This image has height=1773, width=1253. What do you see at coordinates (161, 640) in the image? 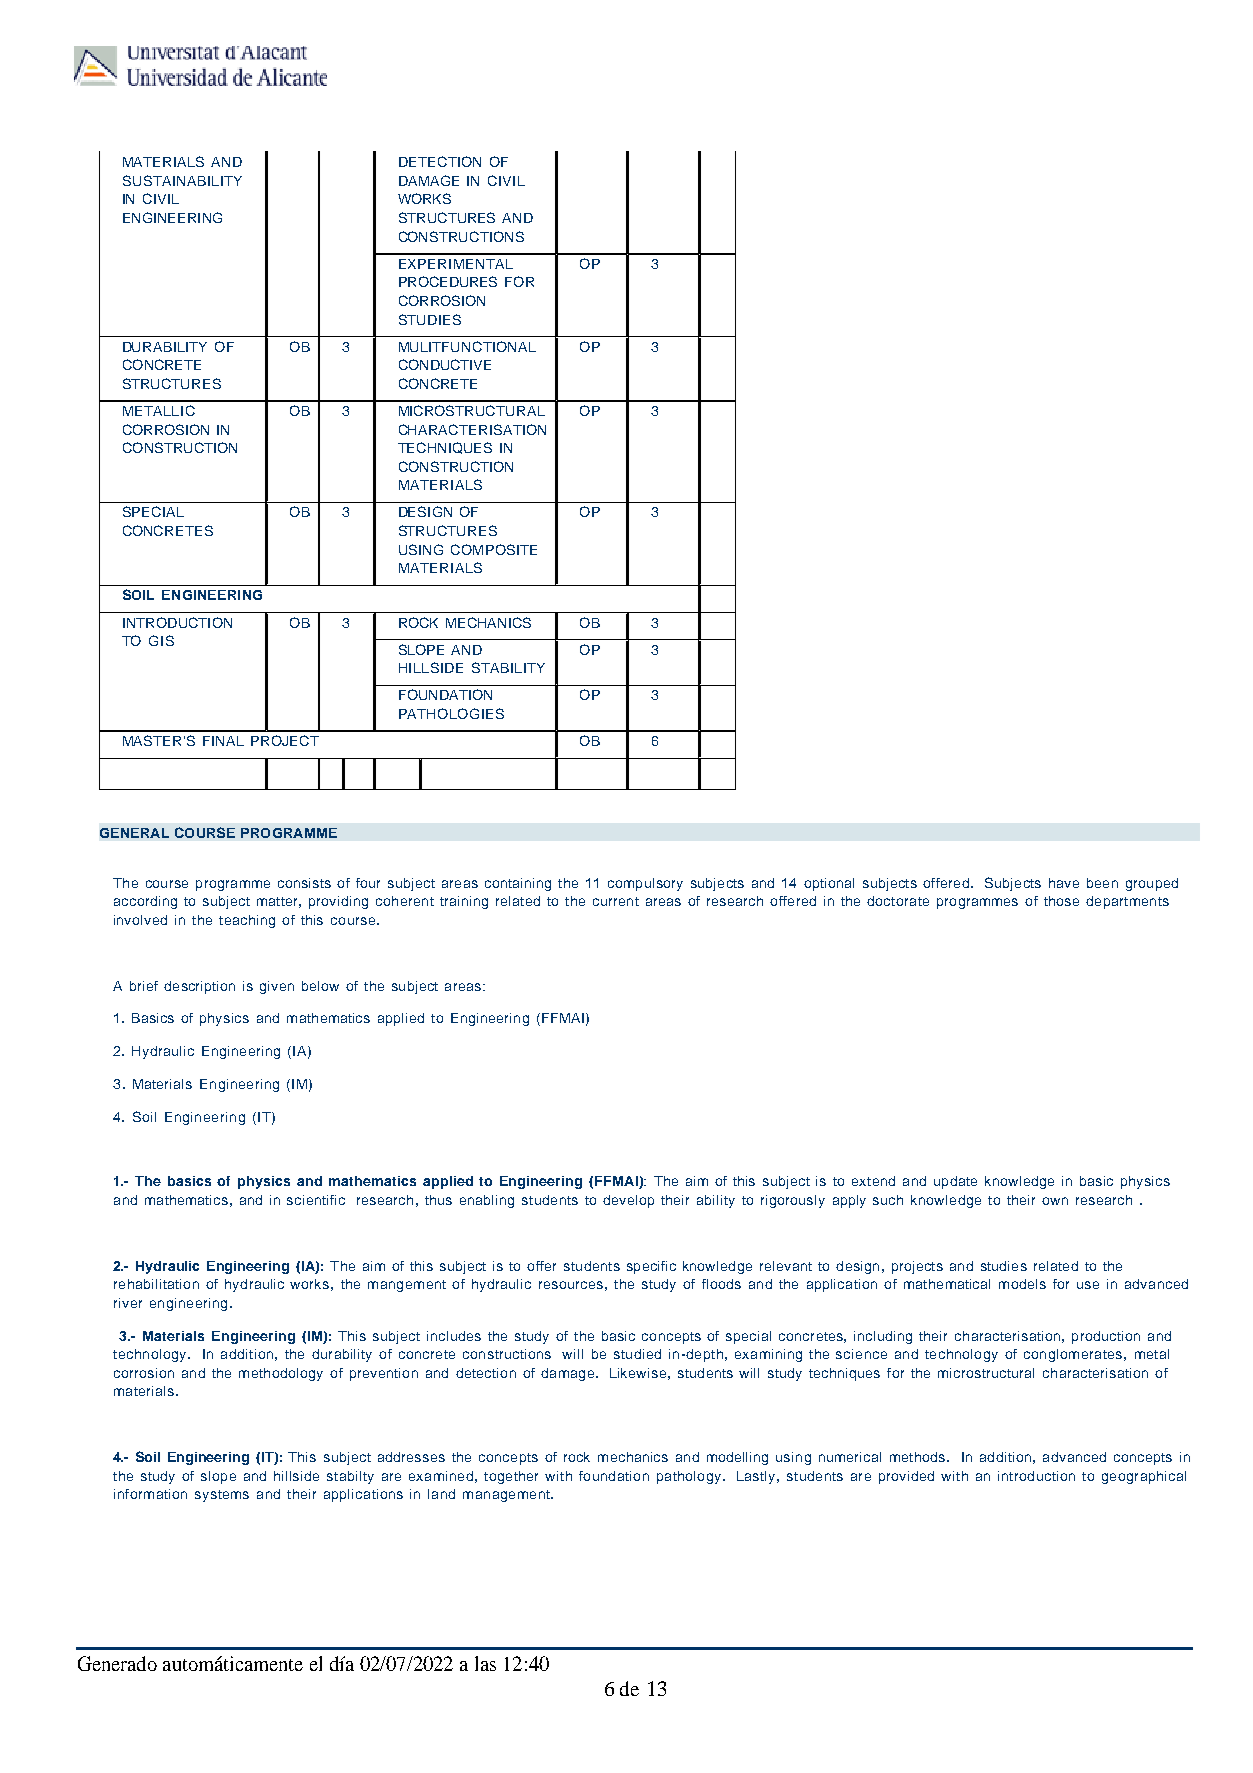
I see `GIS` at bounding box center [161, 640].
